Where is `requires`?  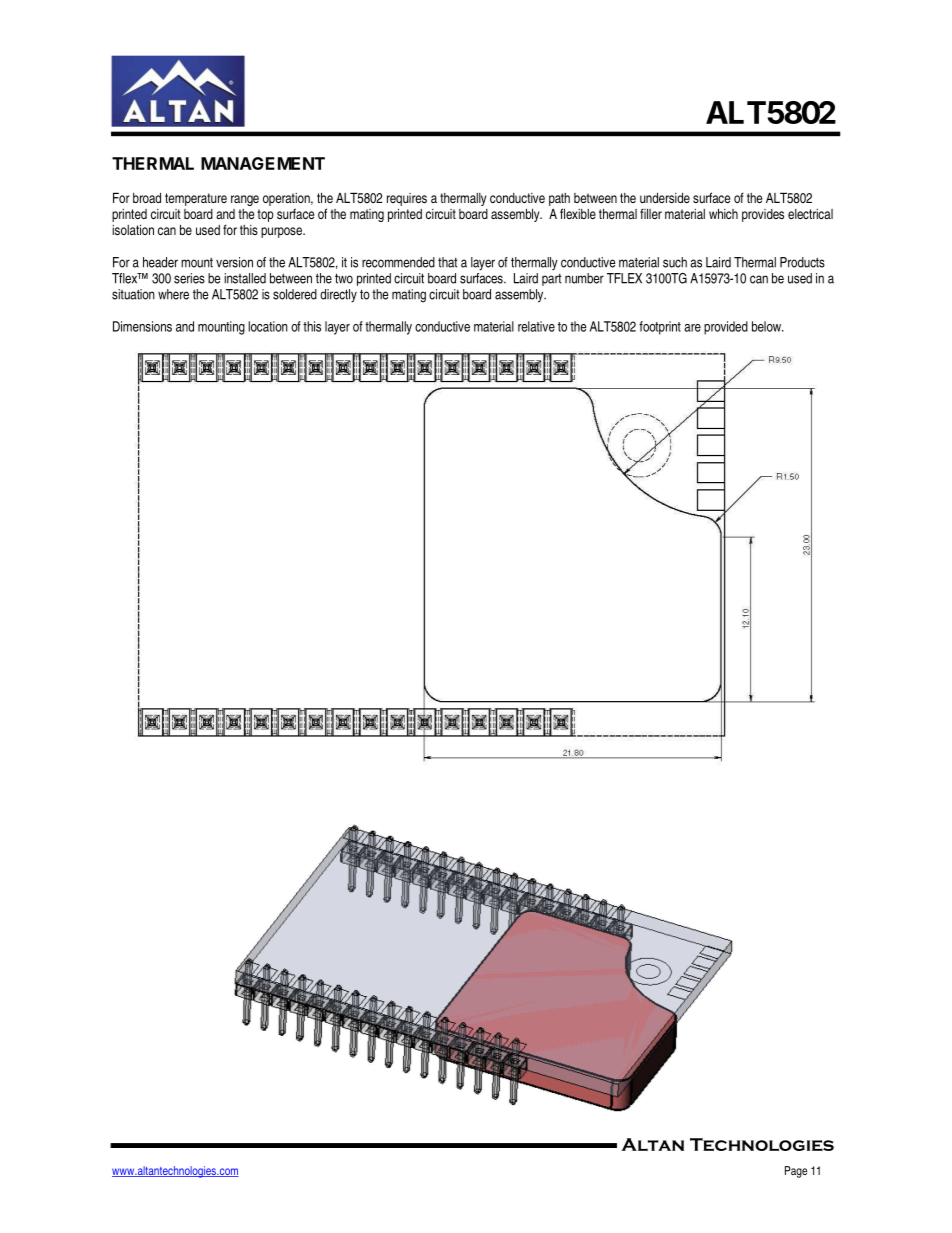
requires is located at coordinates (407, 199).
